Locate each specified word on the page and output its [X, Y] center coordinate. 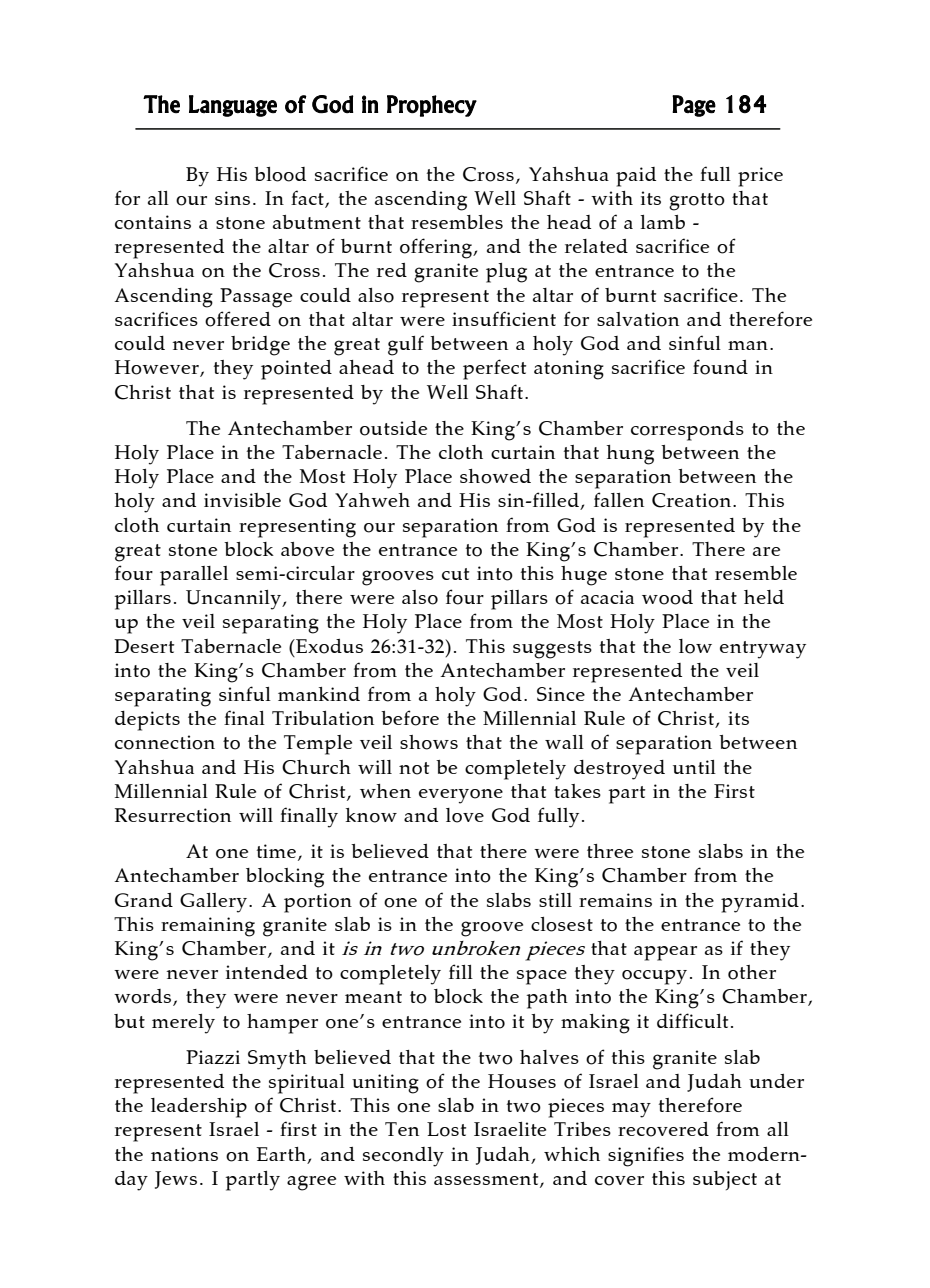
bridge [260, 346]
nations [184, 1154]
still [555, 900]
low [695, 646]
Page [694, 106]
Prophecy [432, 106]
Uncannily [234, 600]
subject [725, 1180]
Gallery [215, 903]
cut [455, 574]
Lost [446, 1129]
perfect [494, 369]
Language [233, 106]
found [720, 367]
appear [665, 953]
